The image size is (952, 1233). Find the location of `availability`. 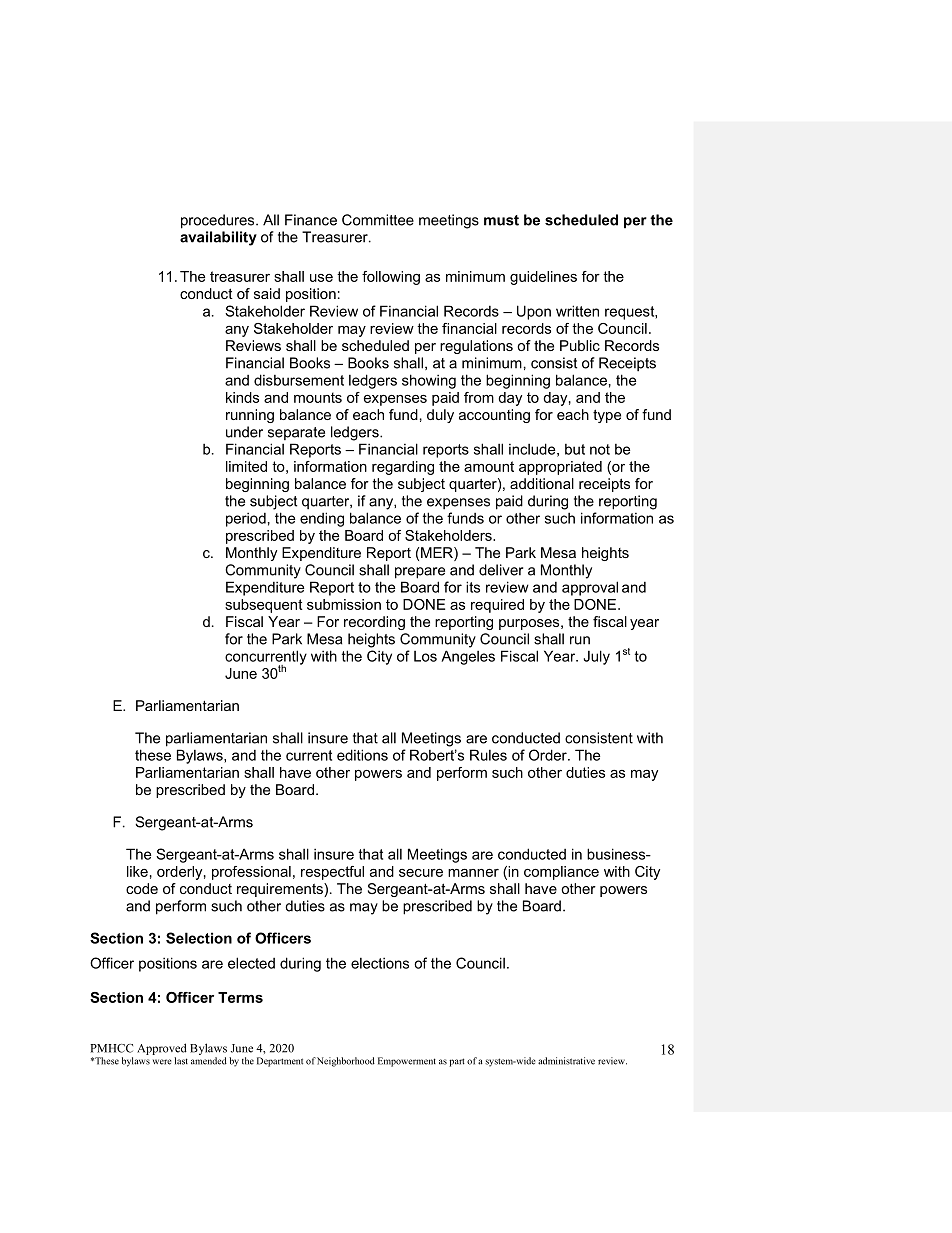

availability is located at coordinates (218, 238).
